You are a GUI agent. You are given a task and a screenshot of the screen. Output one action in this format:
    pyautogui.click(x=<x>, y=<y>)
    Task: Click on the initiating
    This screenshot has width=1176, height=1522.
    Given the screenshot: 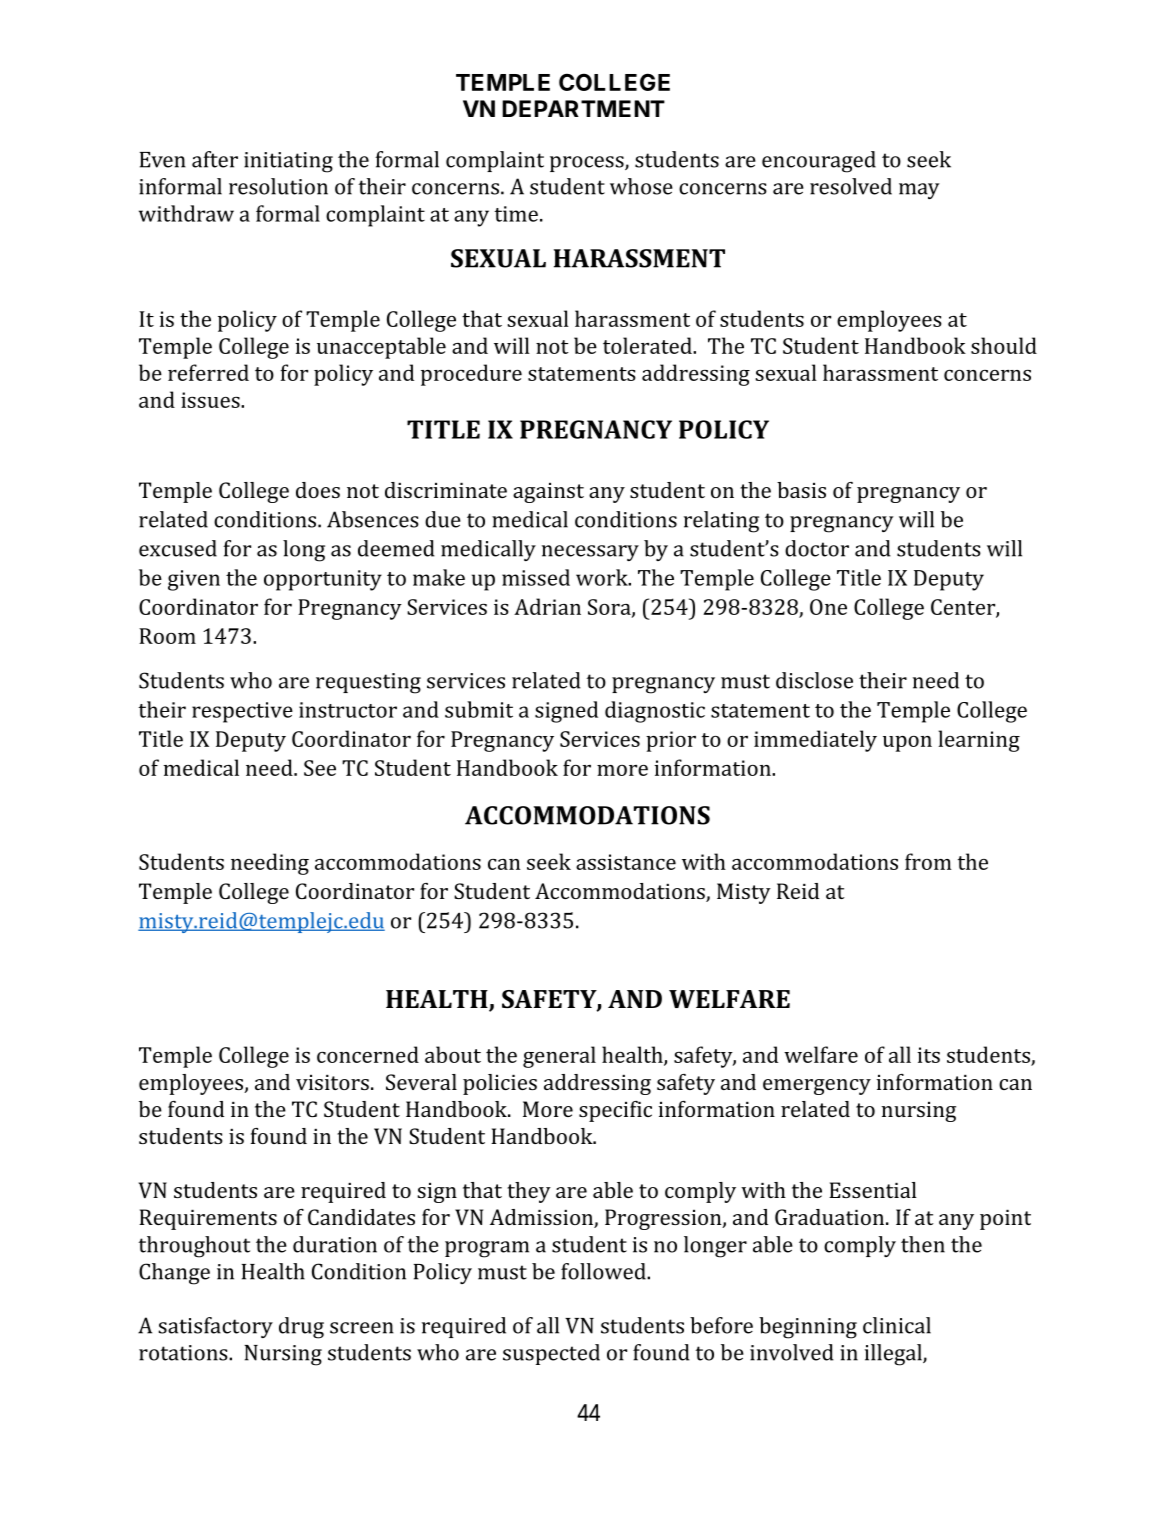 What is the action you would take?
    pyautogui.click(x=288, y=162)
